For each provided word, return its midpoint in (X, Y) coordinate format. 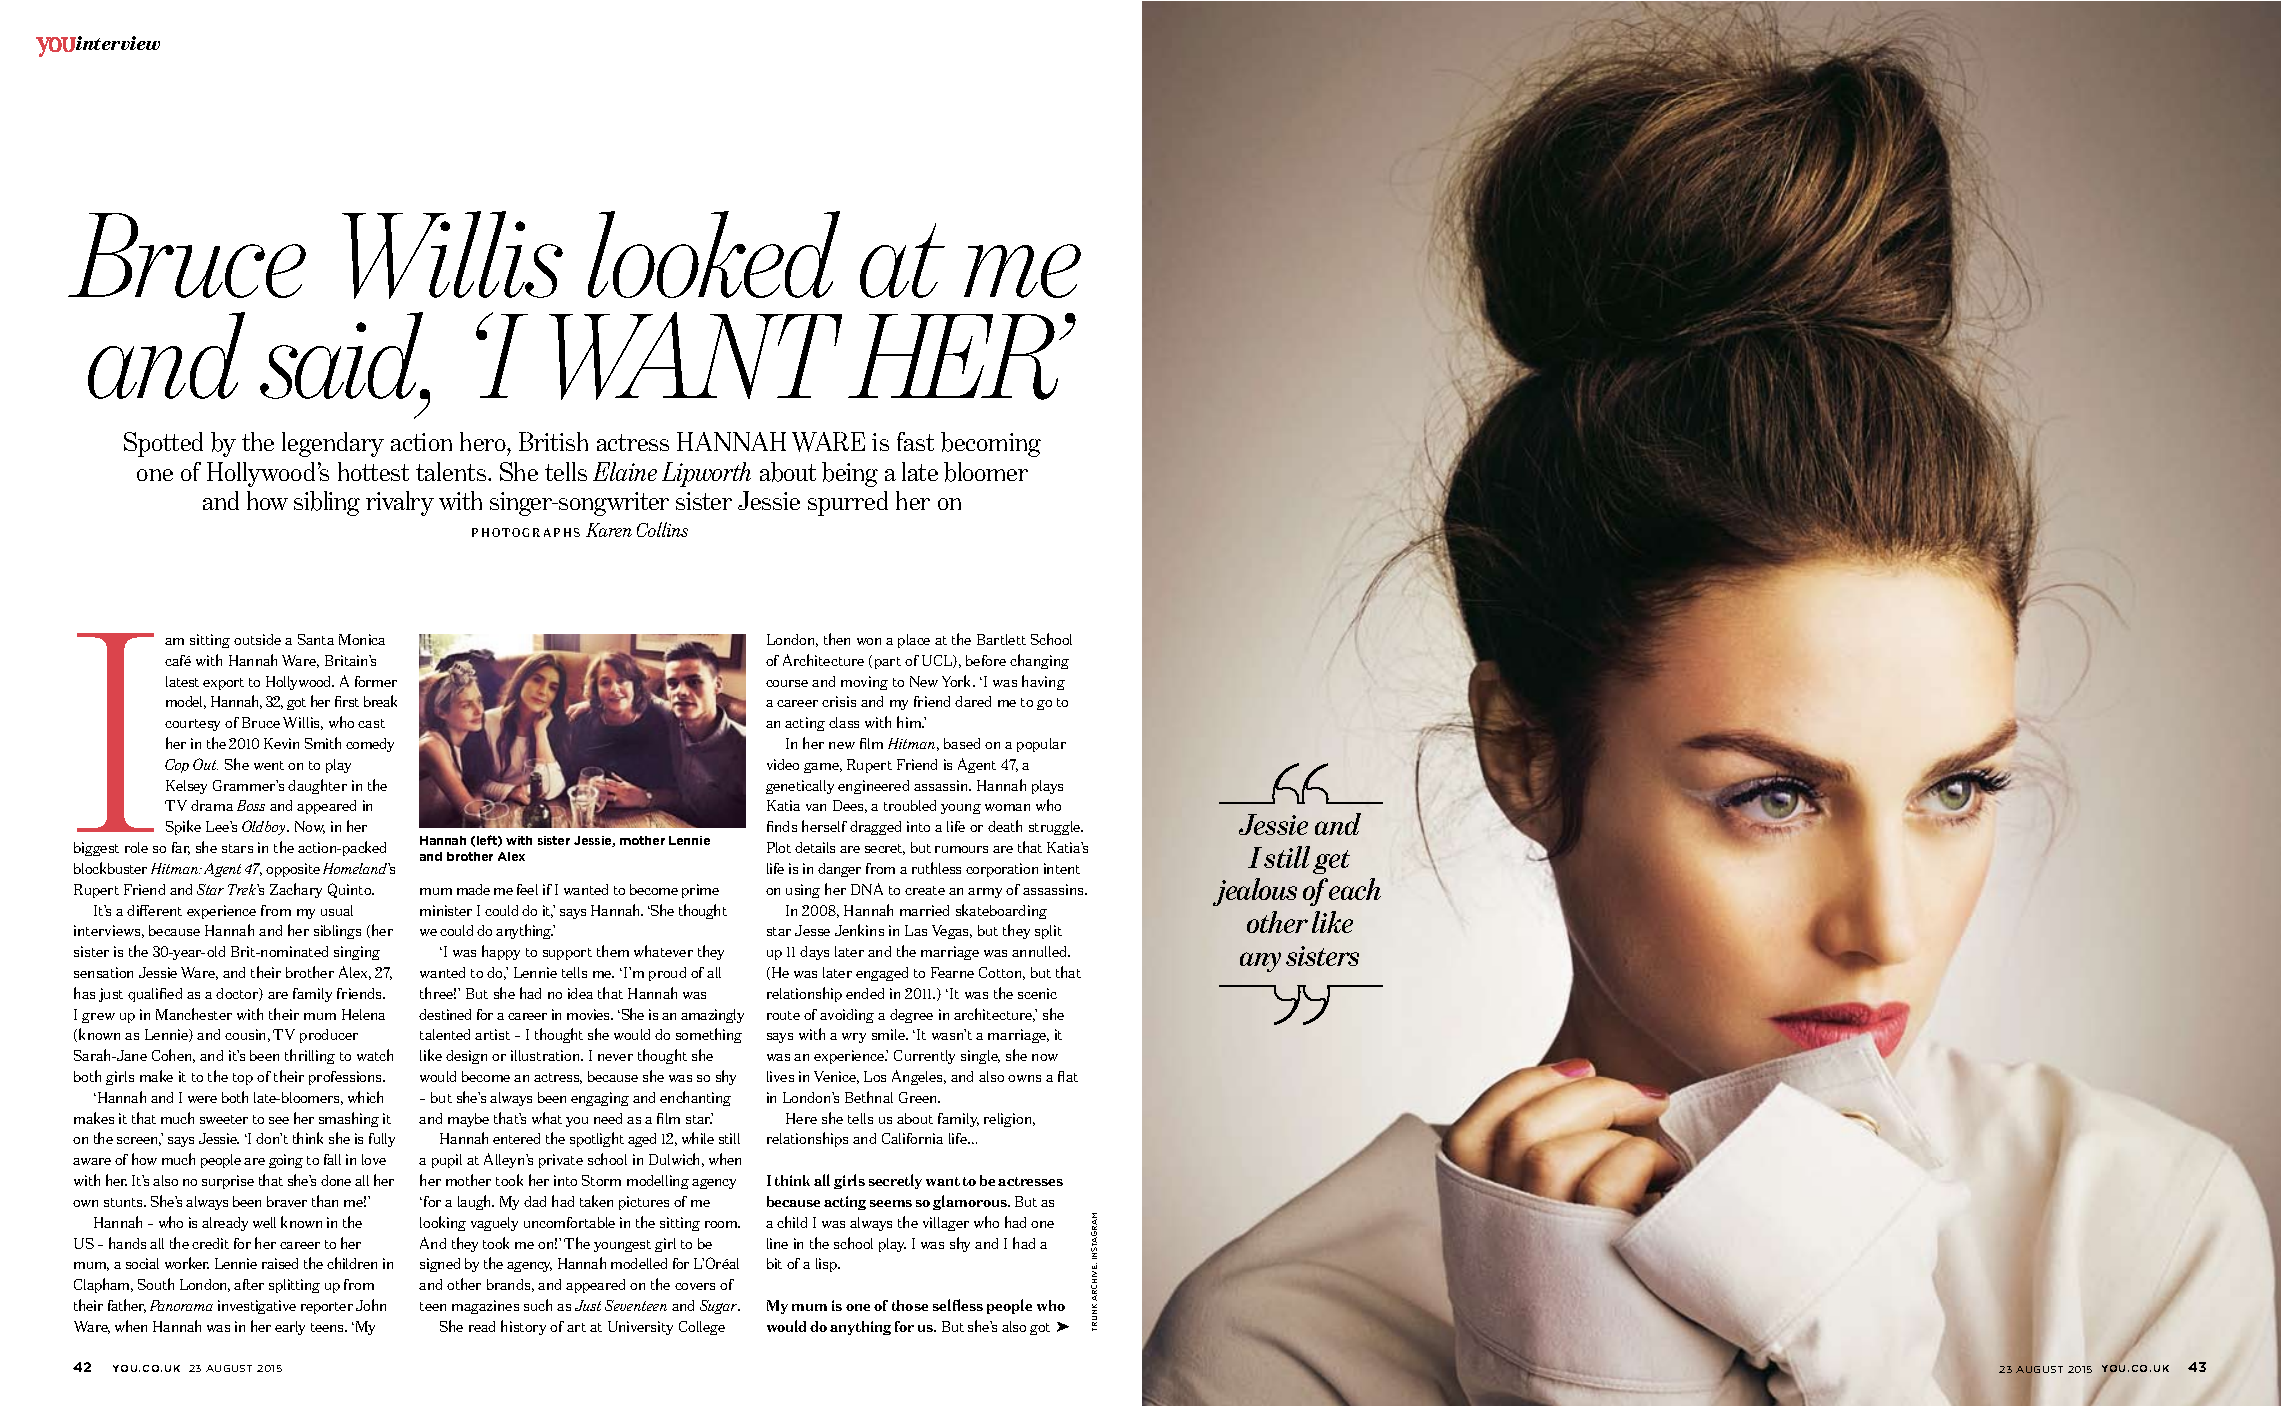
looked (714, 254)
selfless (958, 1305)
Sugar (720, 1307)
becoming (991, 444)
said (343, 355)
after (249, 1284)
